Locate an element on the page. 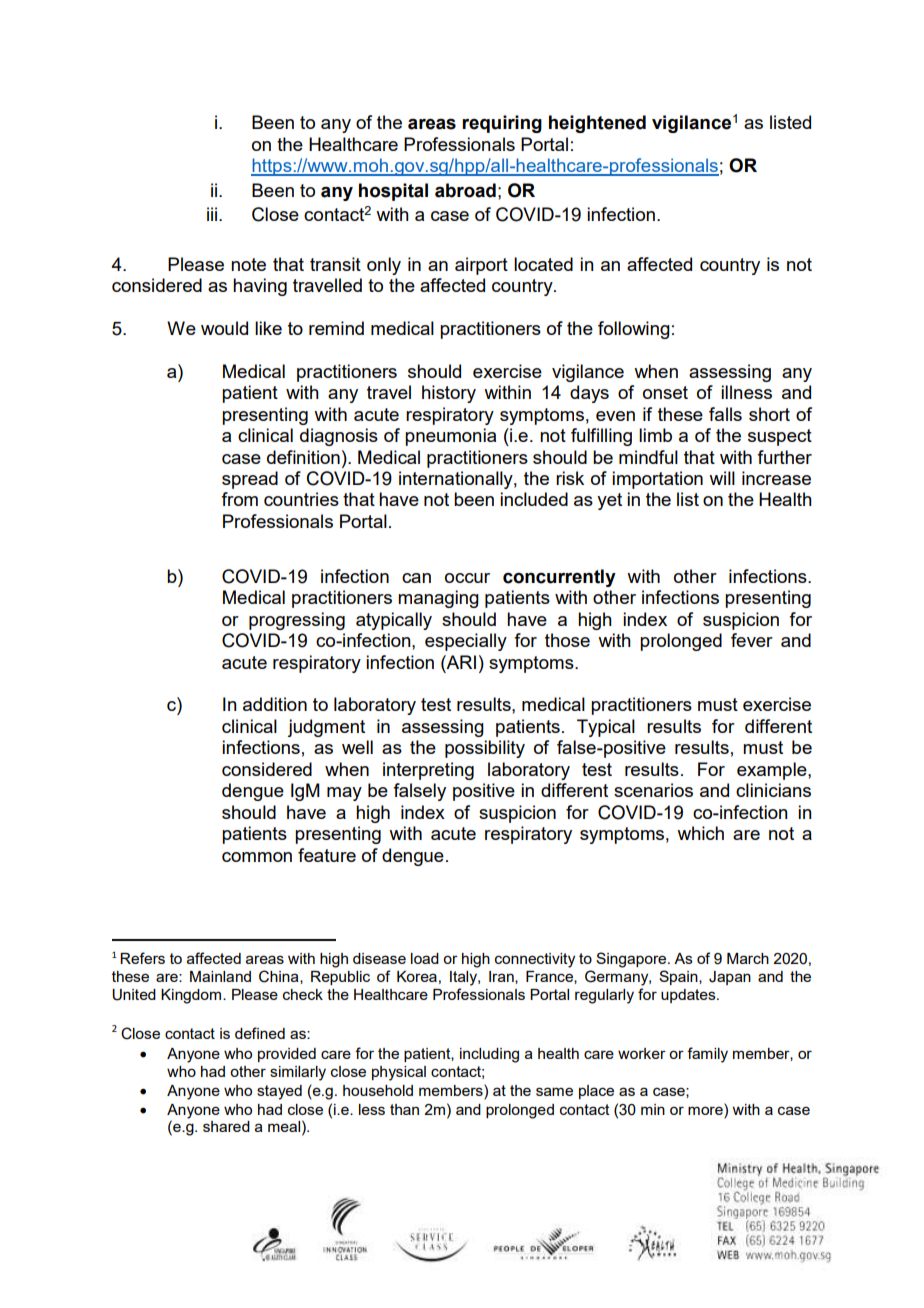 The image size is (924, 1308). abroad is located at coordinates (465, 190).
